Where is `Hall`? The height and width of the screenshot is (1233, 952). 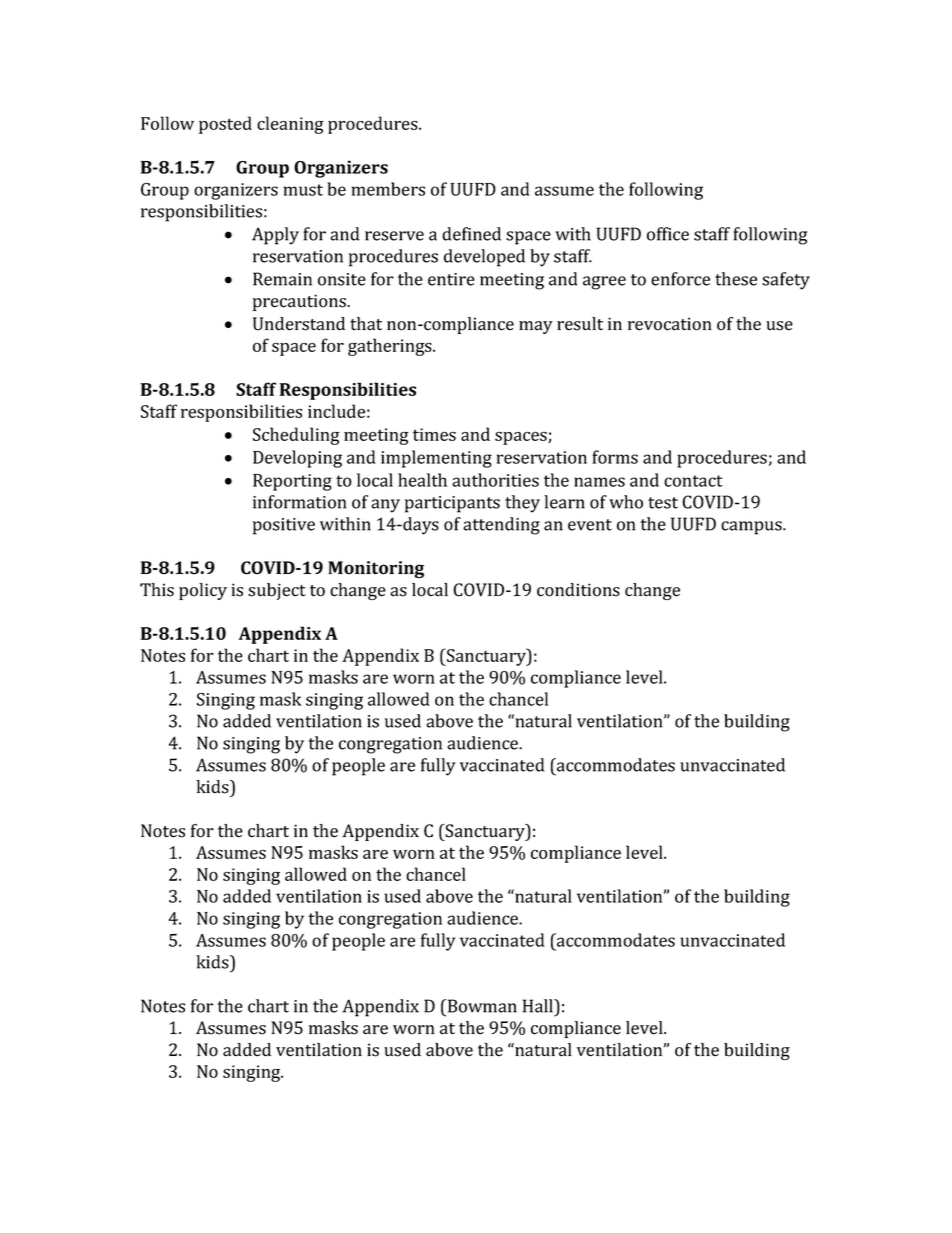
Hall is located at coordinates (539, 1006).
